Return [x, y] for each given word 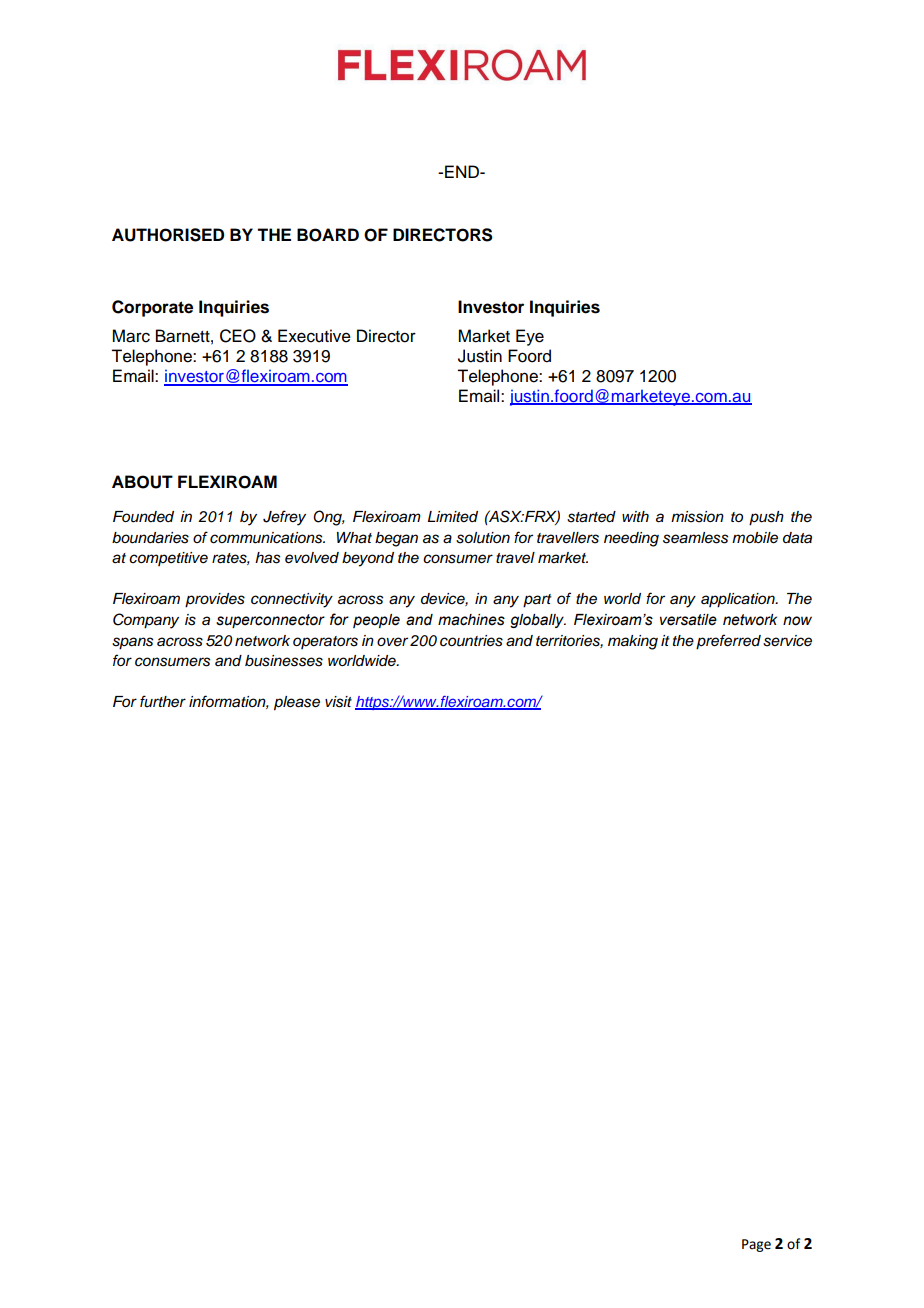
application [739, 600]
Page [756, 1245]
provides [215, 600]
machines [471, 620]
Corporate [152, 308]
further [163, 701]
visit [338, 702]
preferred [728, 642]
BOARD [328, 235]
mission [697, 517]
